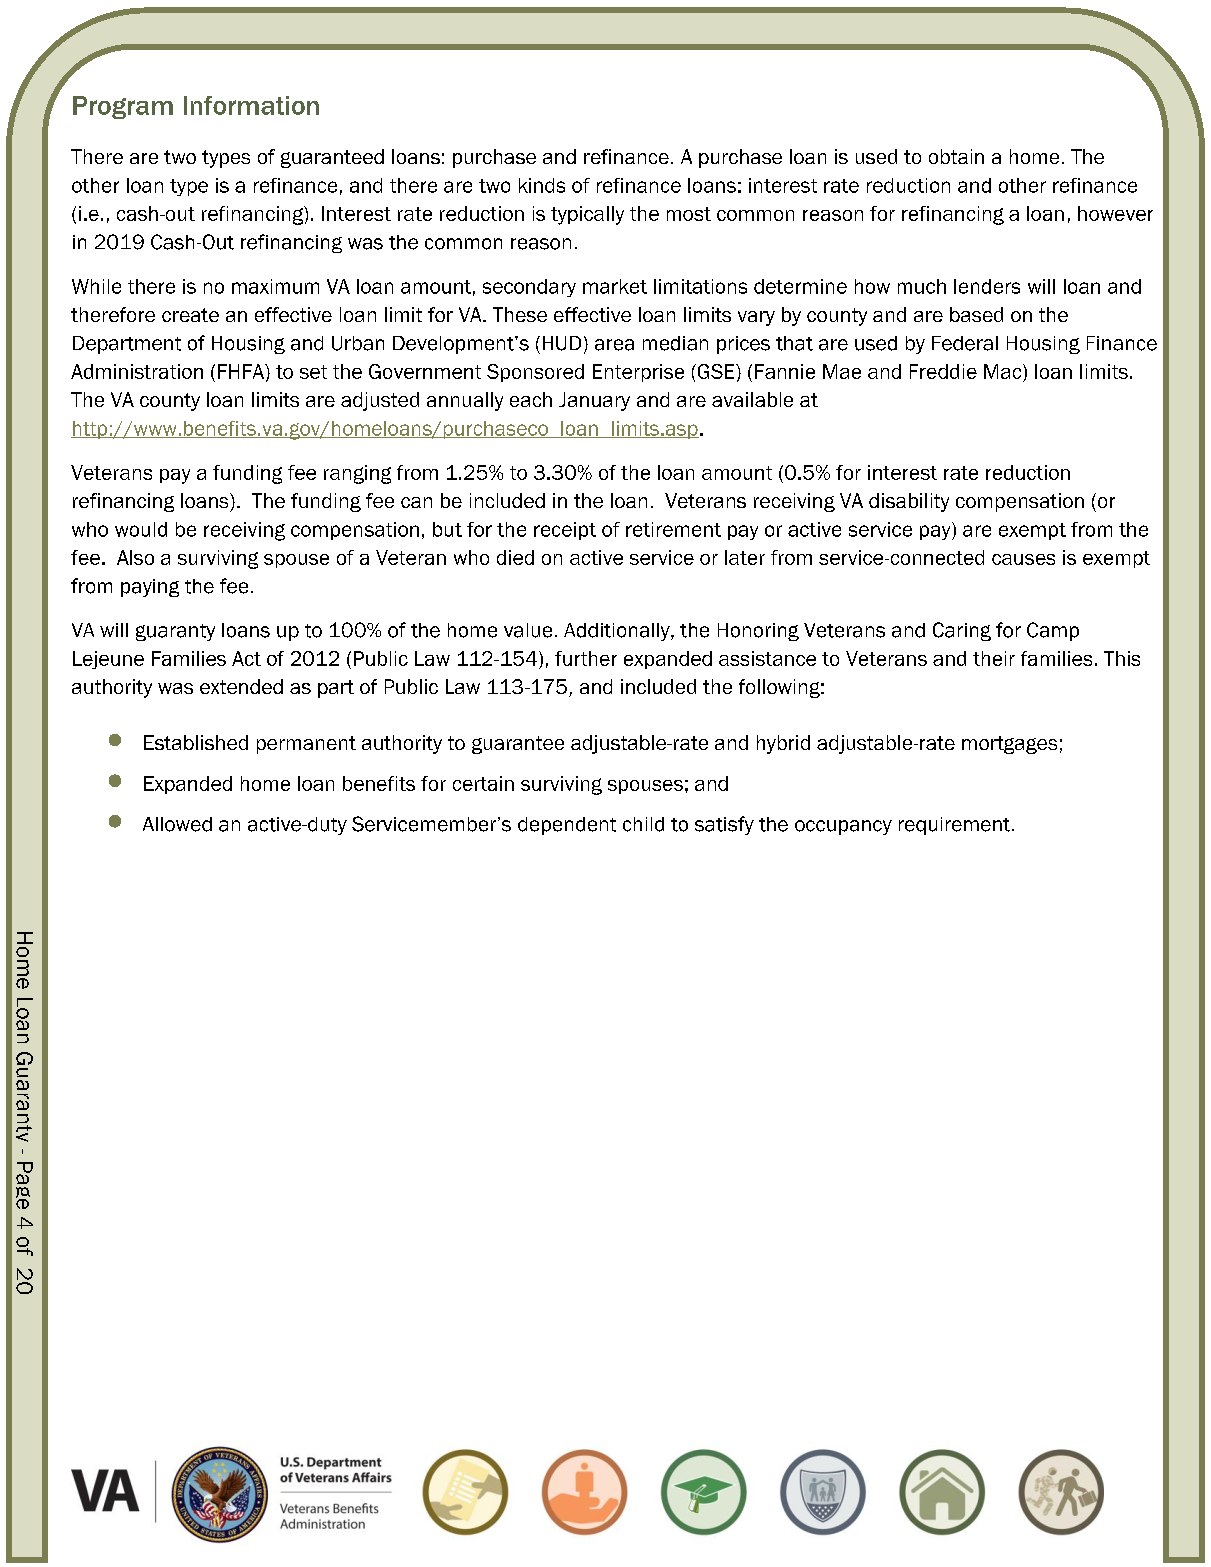 The width and height of the document is (1211, 1567). I want to click on ranging, so click(357, 474).
